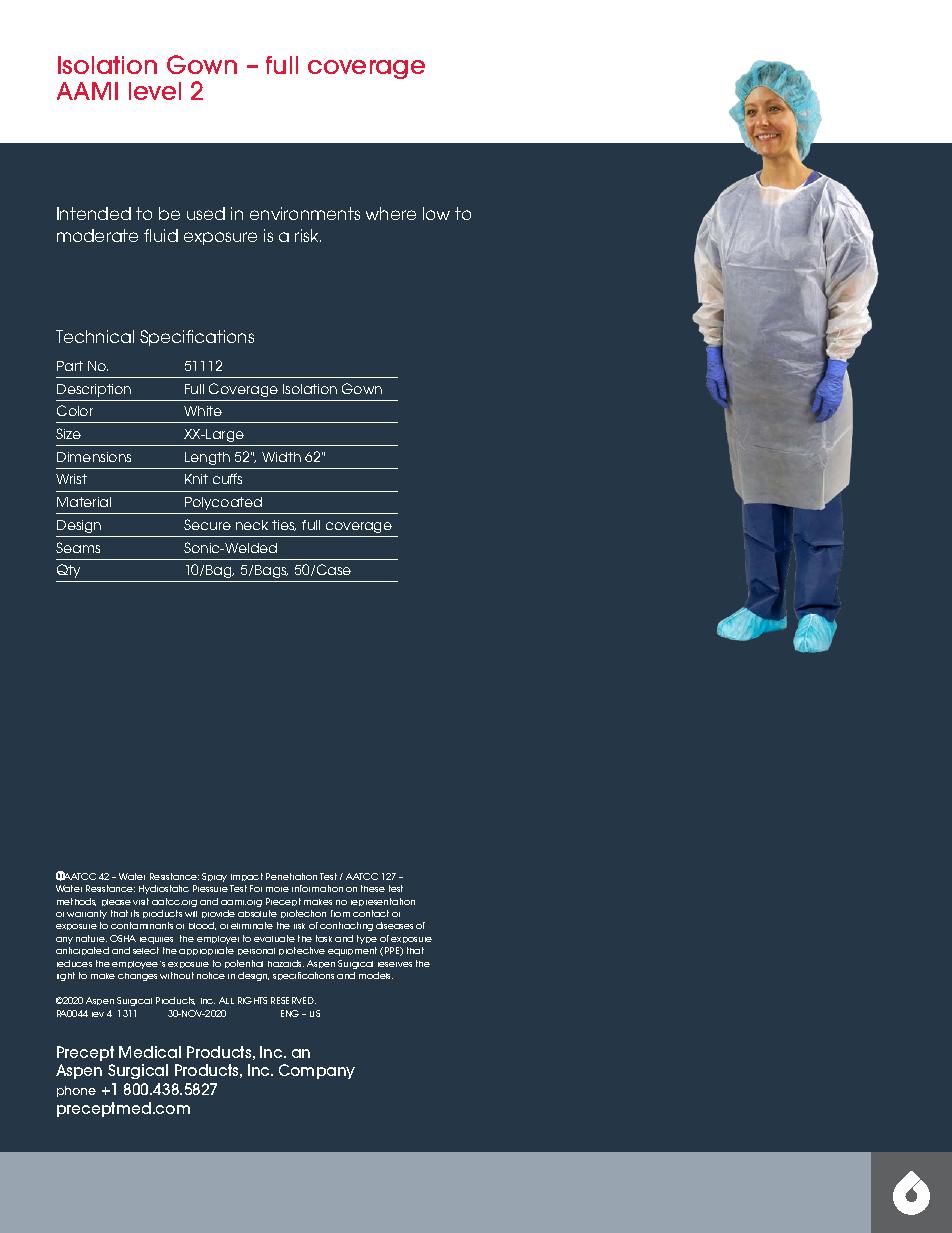 This document has width=952, height=1233. Describe the element at coordinates (206, 213) in the document. I see `used` at that location.
